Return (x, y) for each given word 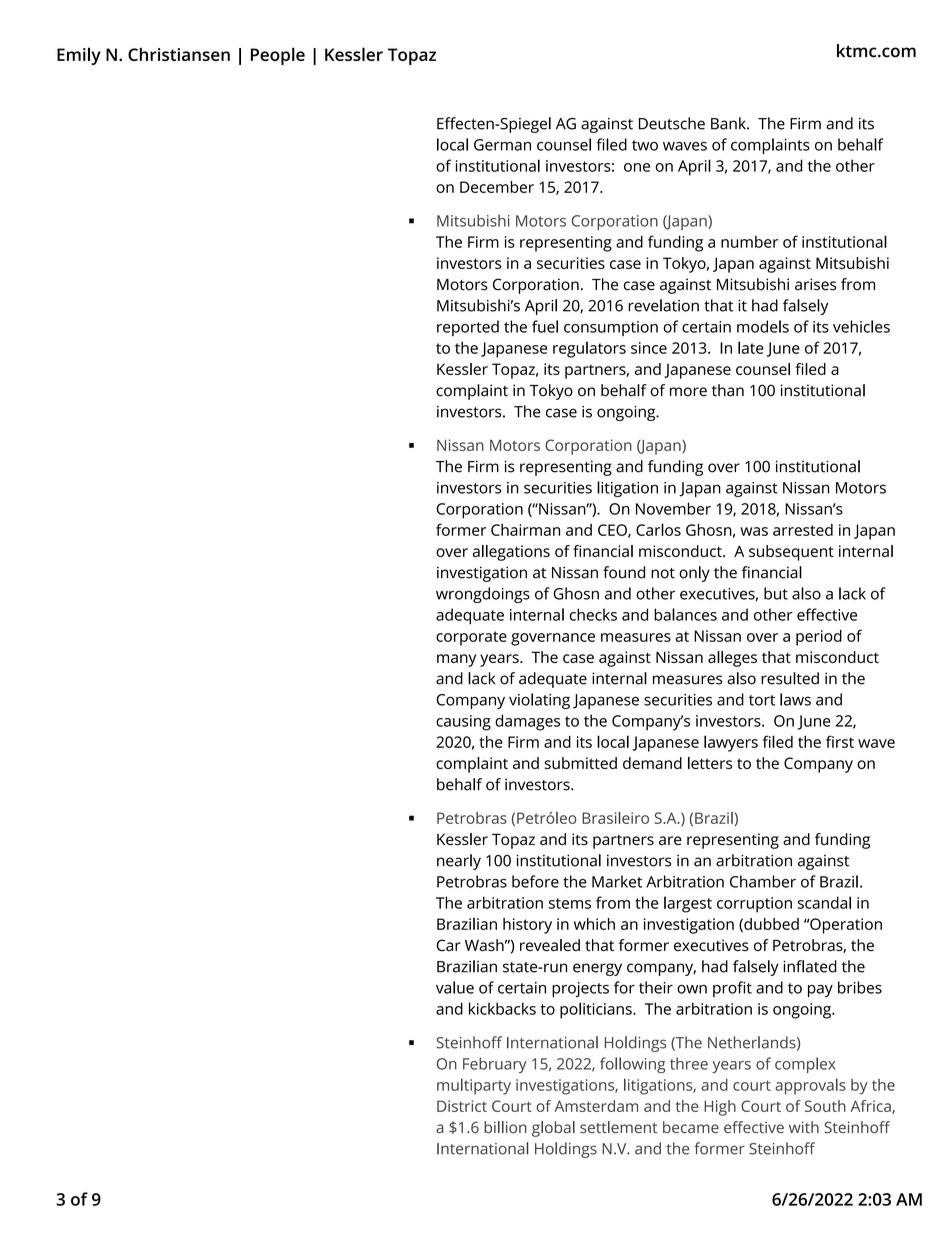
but (776, 593)
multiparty (474, 1087)
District (462, 1106)
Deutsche (672, 123)
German (502, 145)
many (456, 660)
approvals (810, 1087)
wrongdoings (483, 595)
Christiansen (179, 54)
